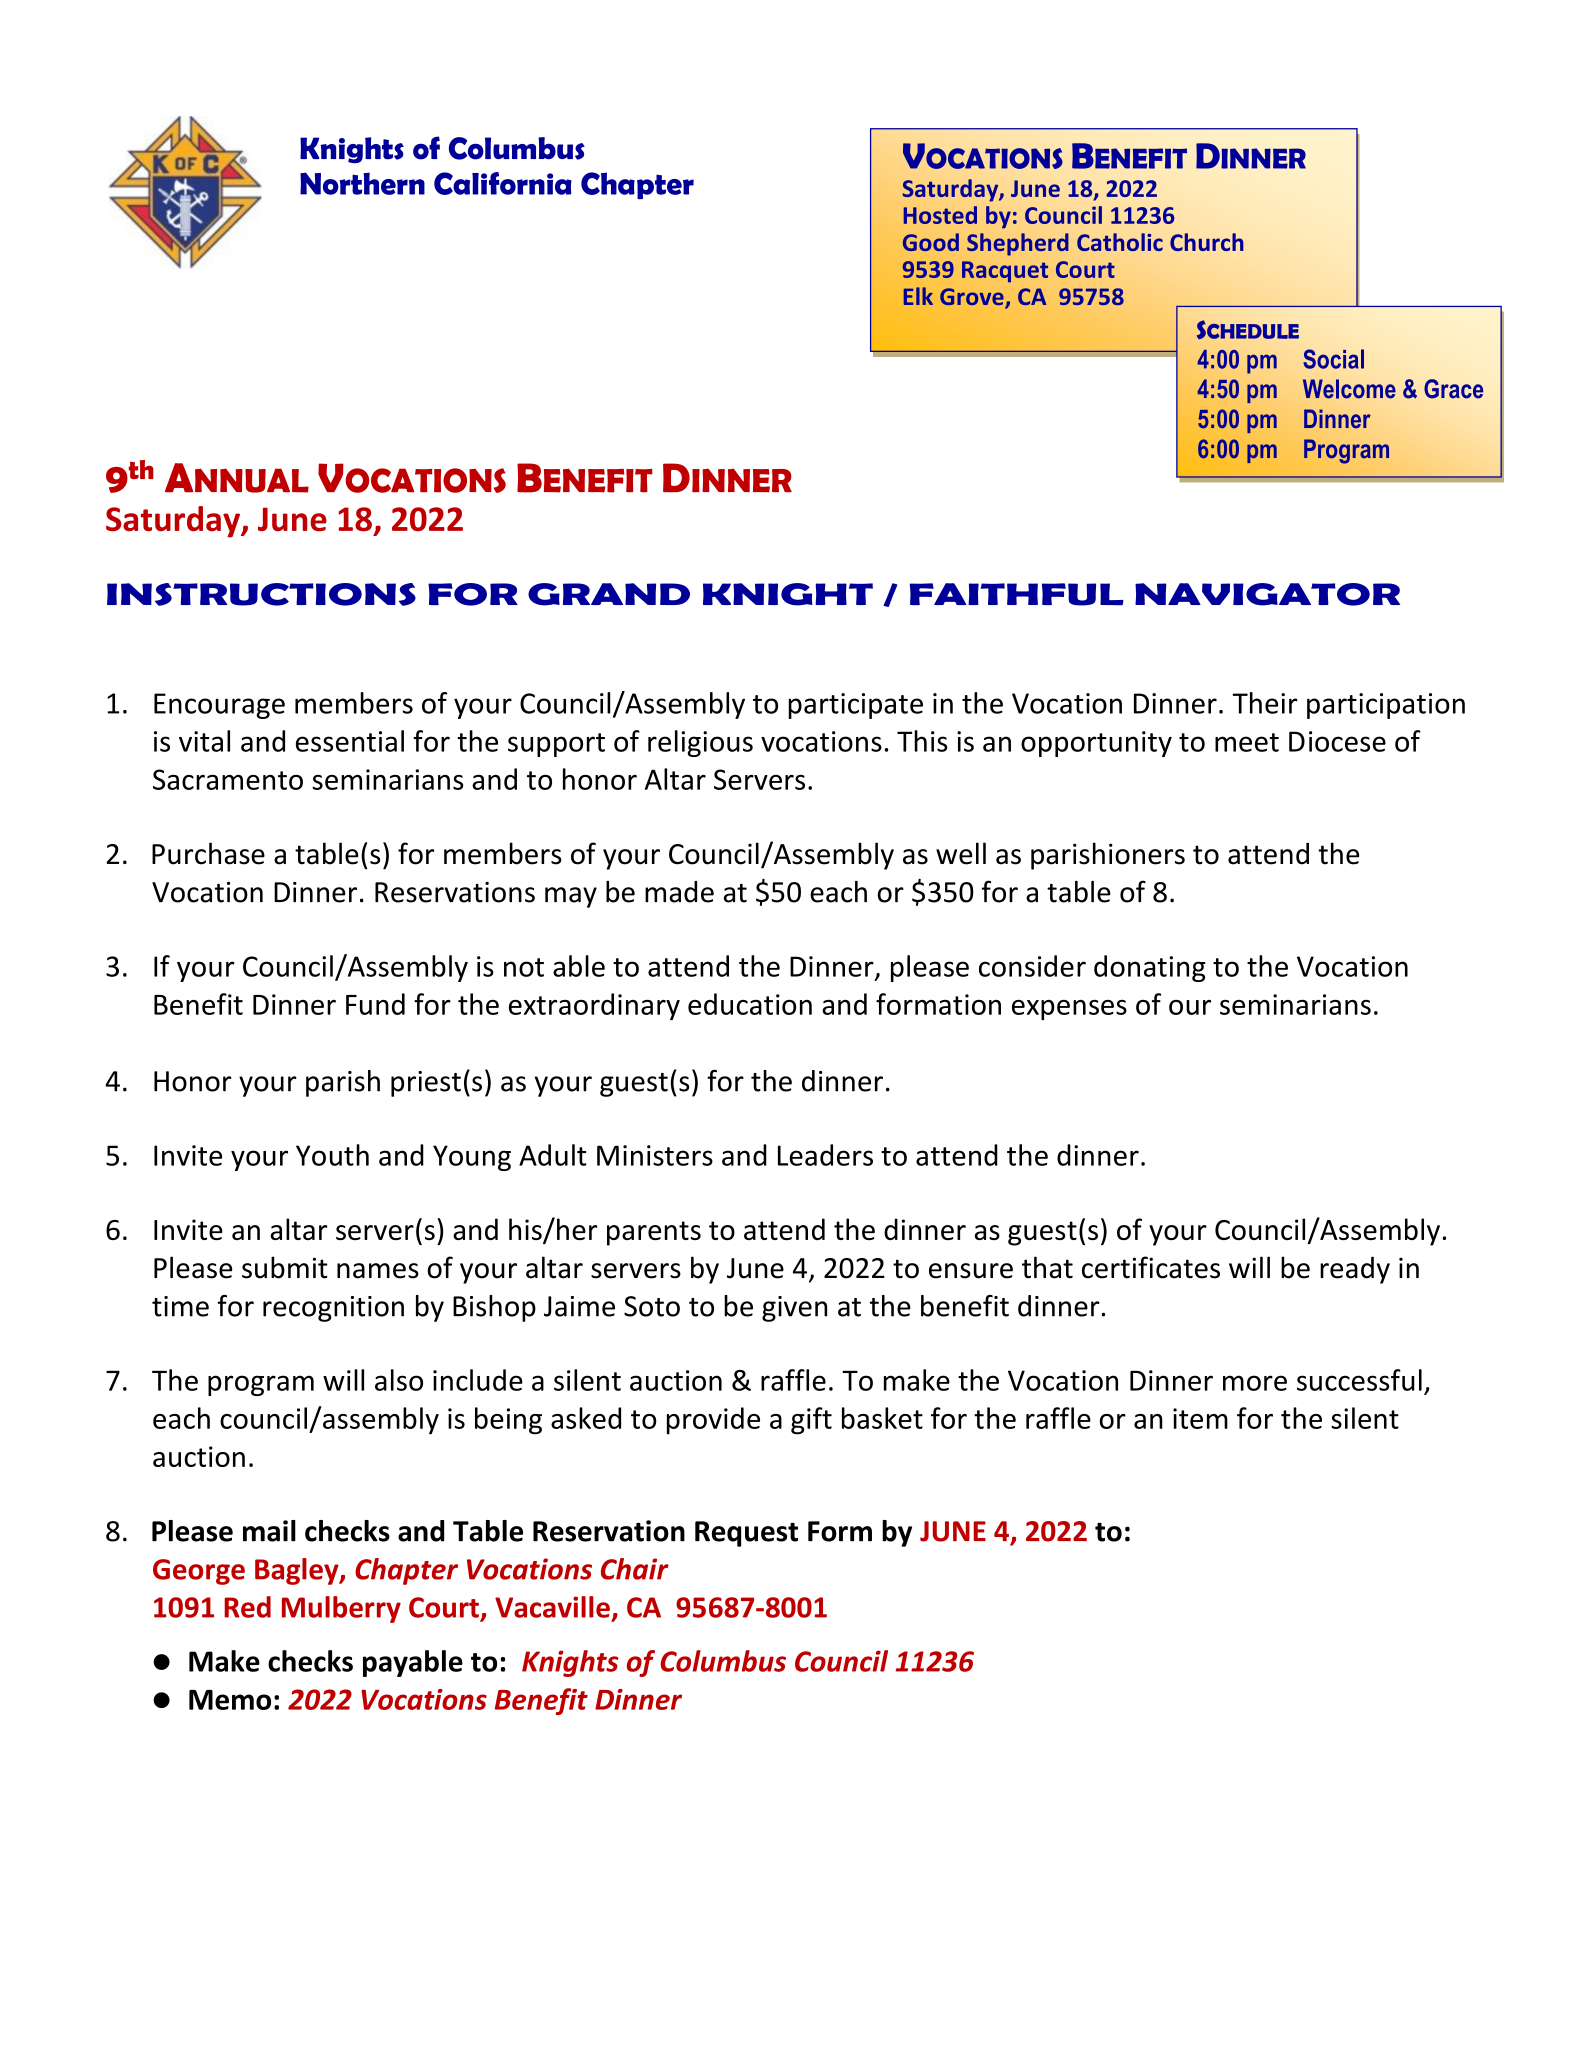 This document has width=1594, height=2062. I want to click on Leaders, so click(825, 1155).
